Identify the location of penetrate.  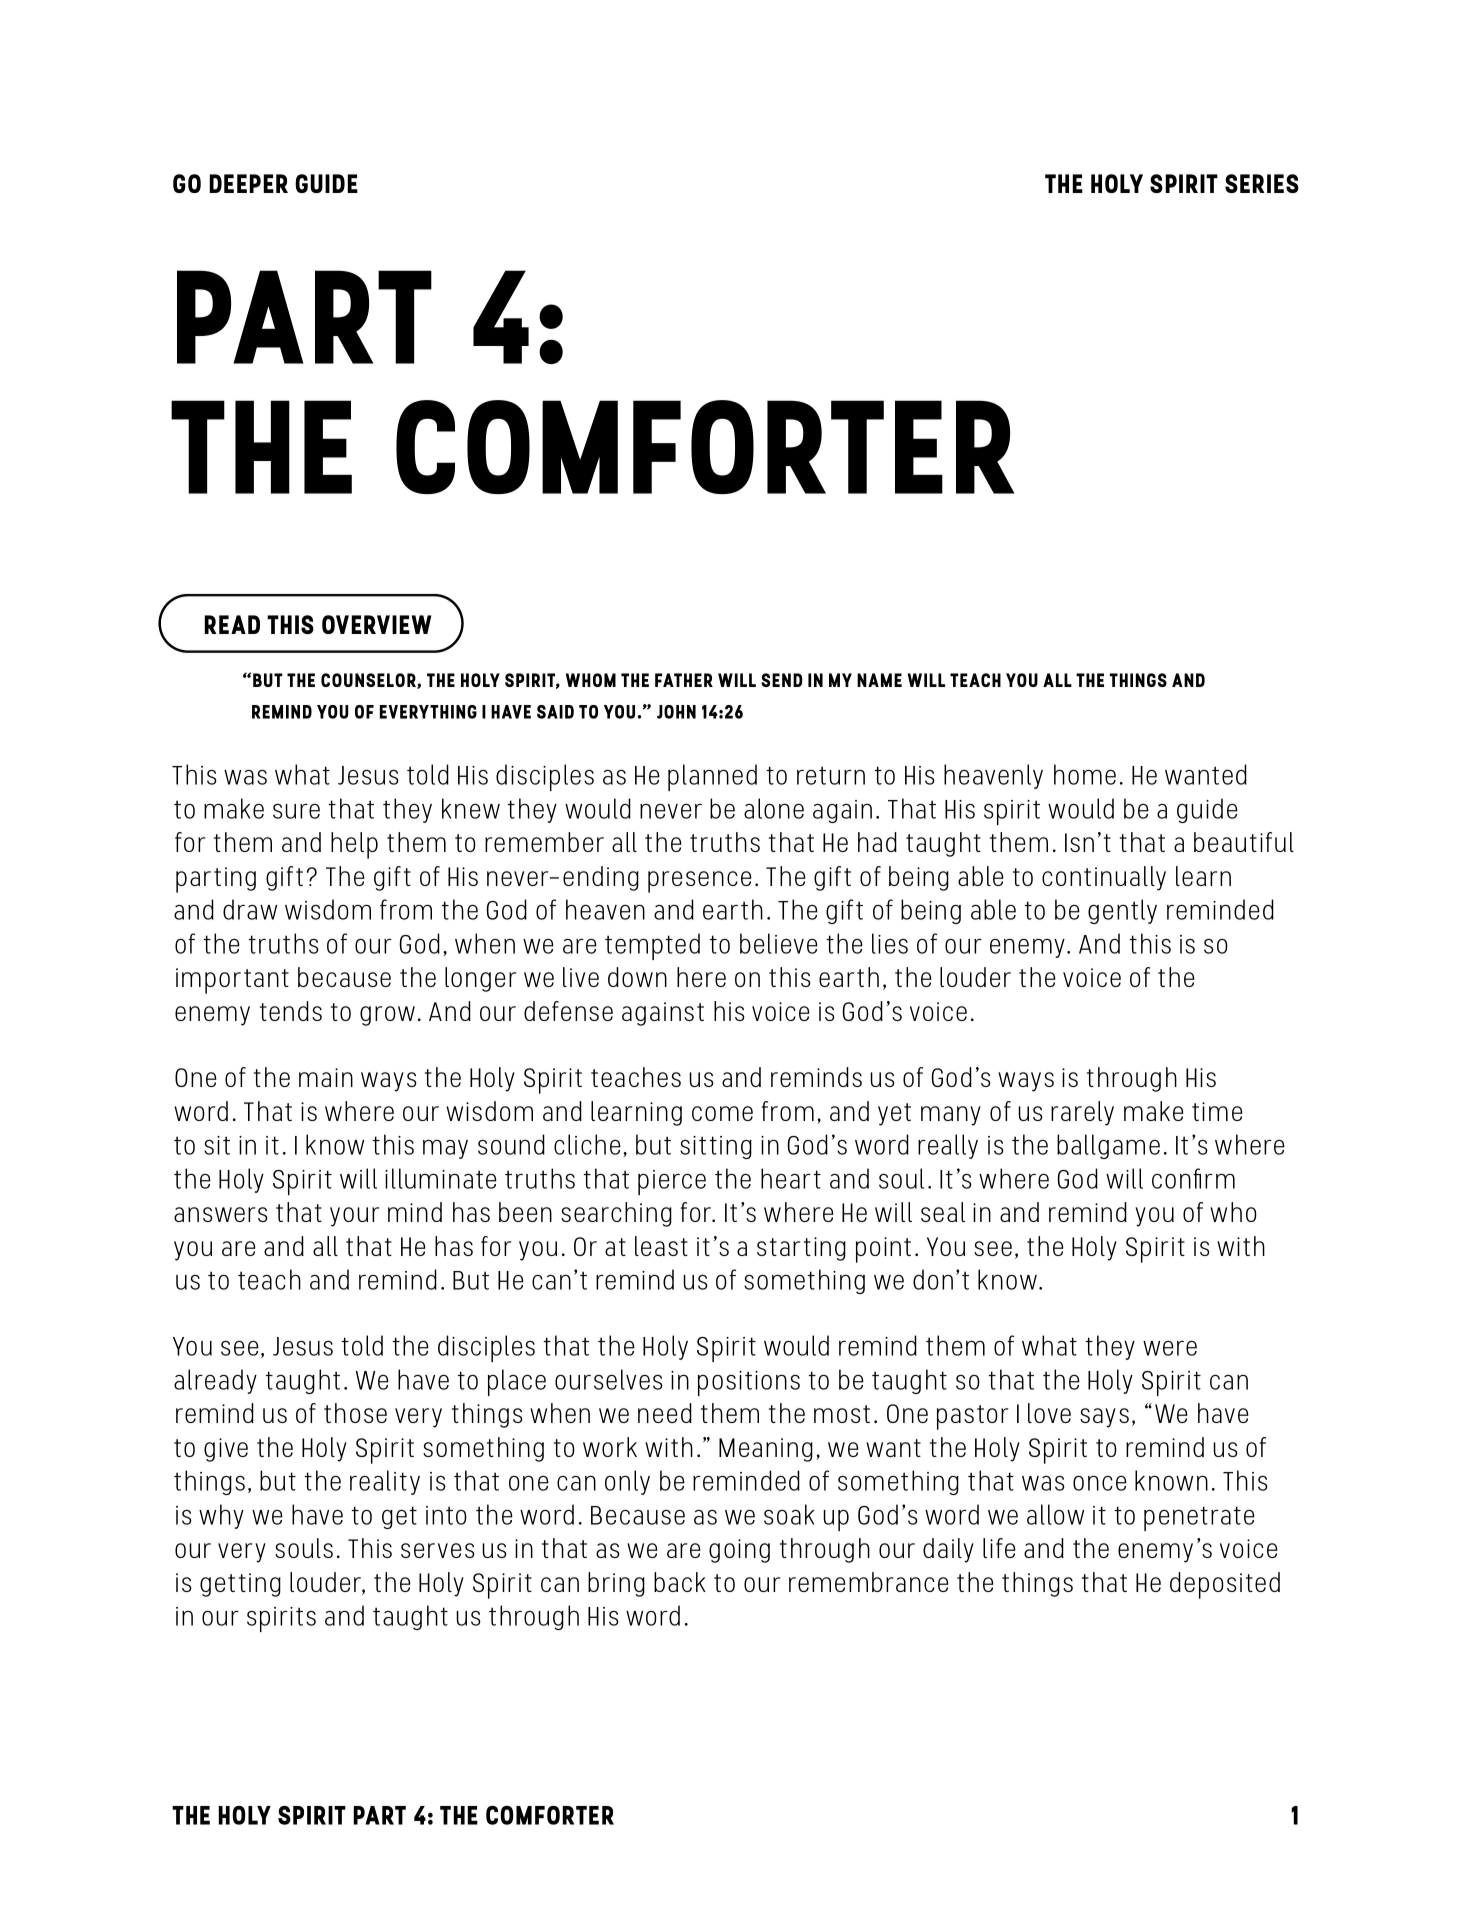
(1199, 1518).
